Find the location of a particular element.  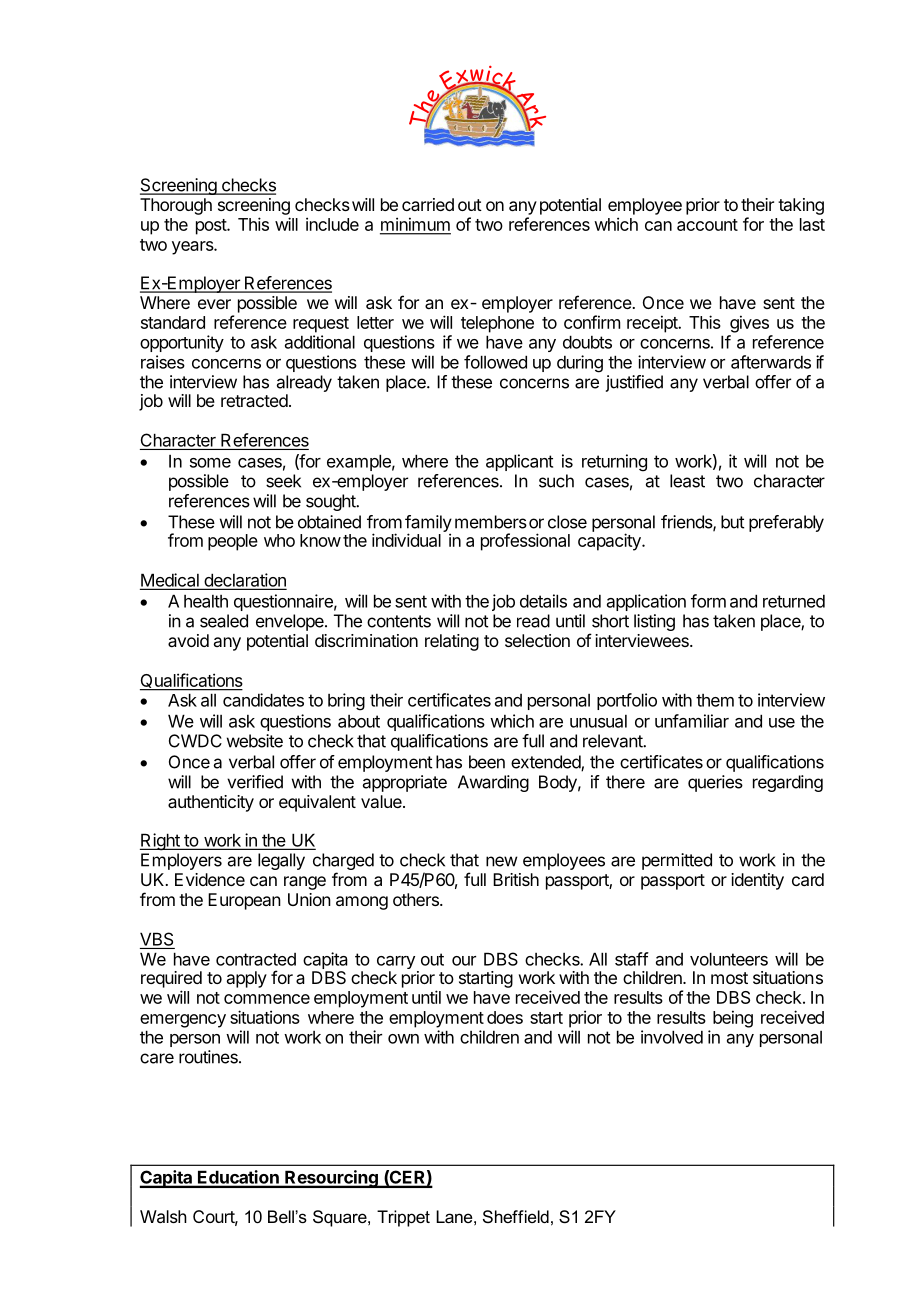

carry is located at coordinates (396, 964).
